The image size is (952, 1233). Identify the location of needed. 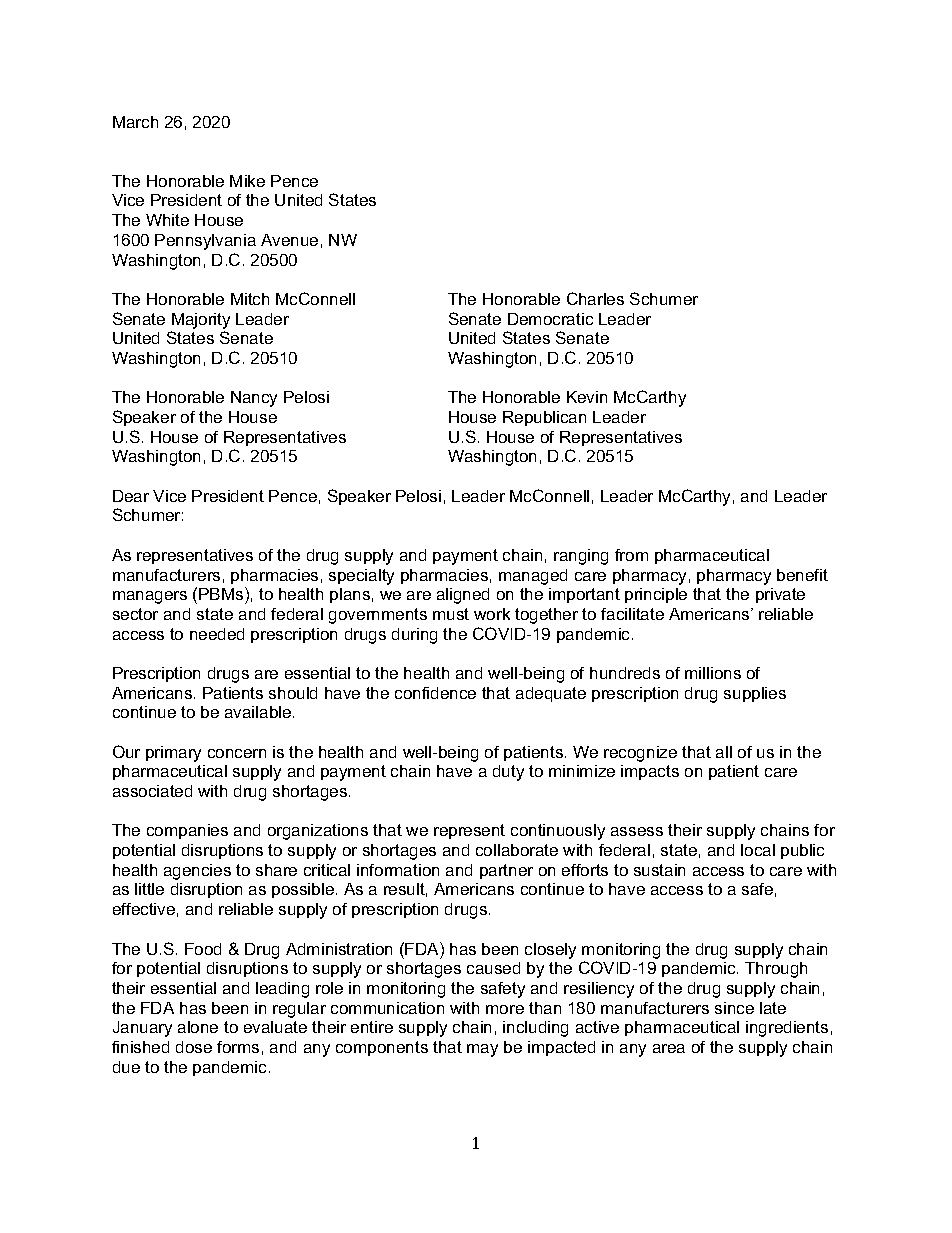
(217, 634).
